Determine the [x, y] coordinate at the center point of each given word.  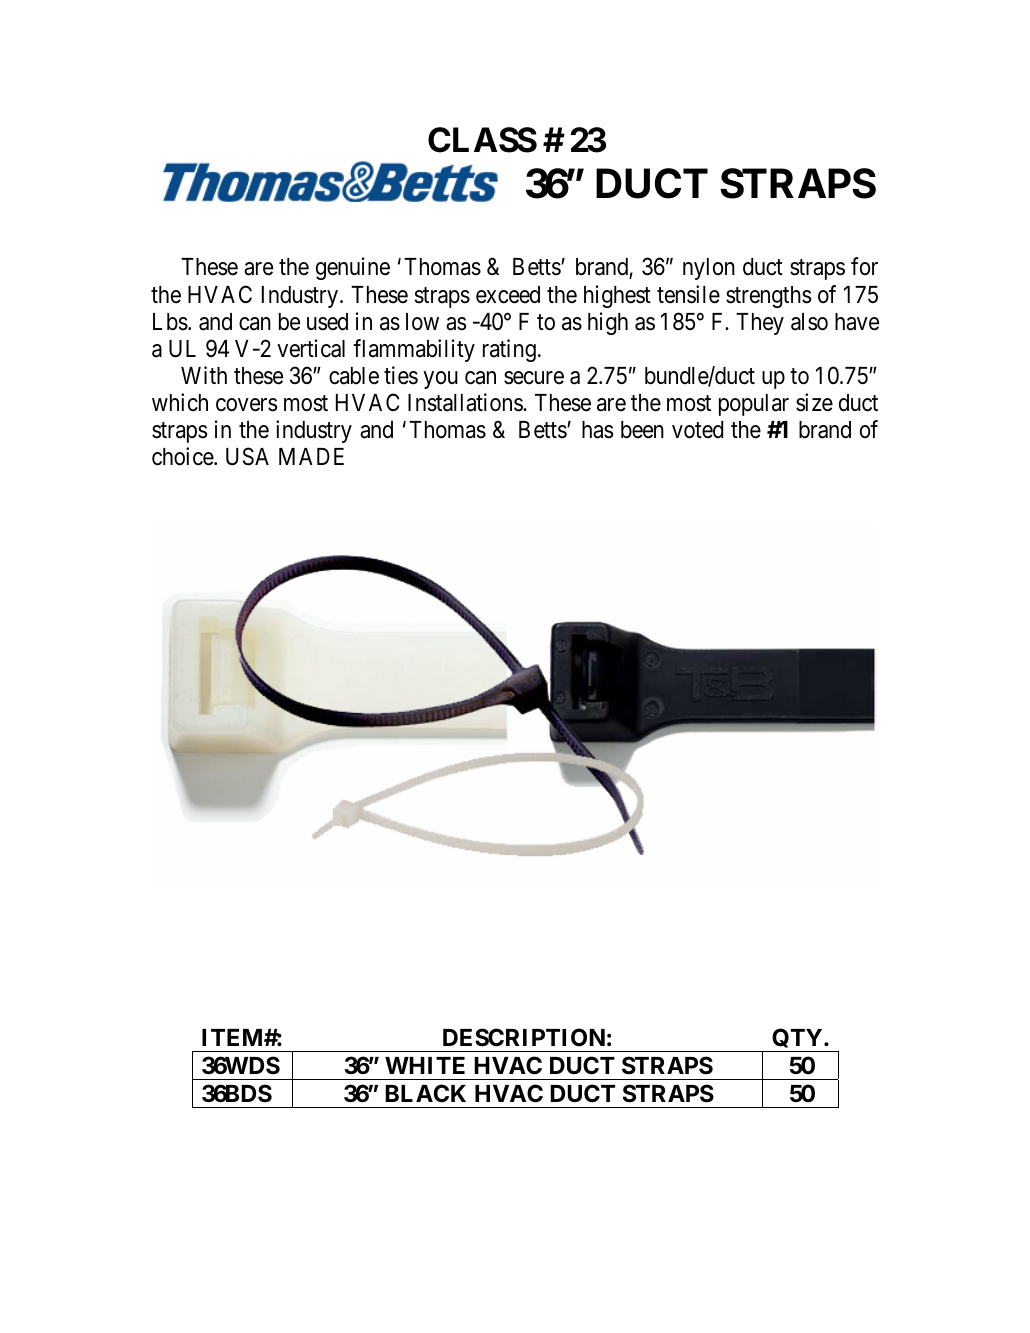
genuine [353, 268]
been [642, 430]
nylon [709, 269]
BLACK [425, 1093]
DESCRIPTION [524, 1037]
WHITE [425, 1065]
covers [246, 405]
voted [697, 430]
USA [247, 456]
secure [534, 378]
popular [754, 405]
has [597, 430]
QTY [797, 1040]
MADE [311, 456]
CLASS [482, 140]
